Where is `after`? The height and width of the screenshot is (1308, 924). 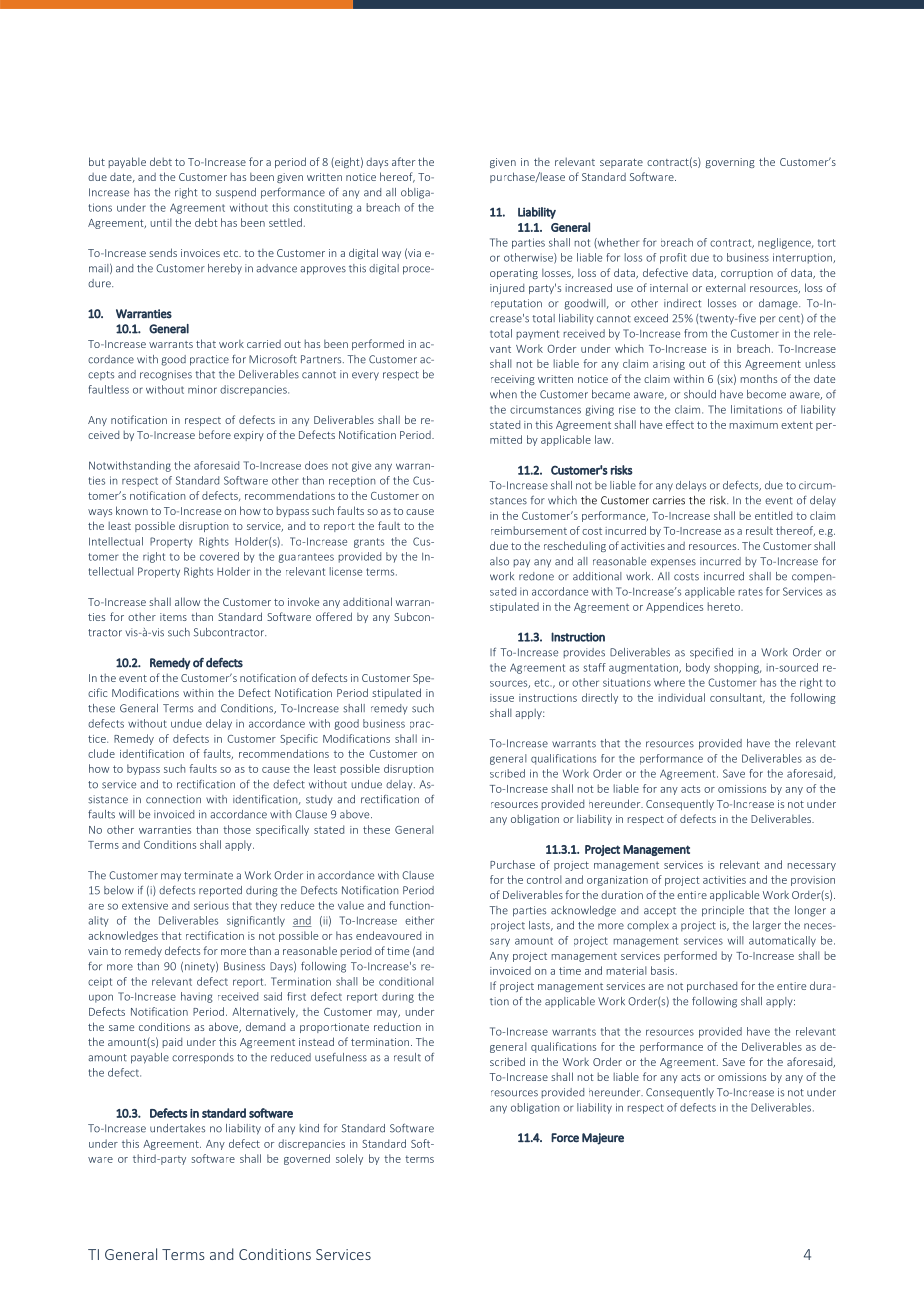 after is located at coordinates (403, 161).
